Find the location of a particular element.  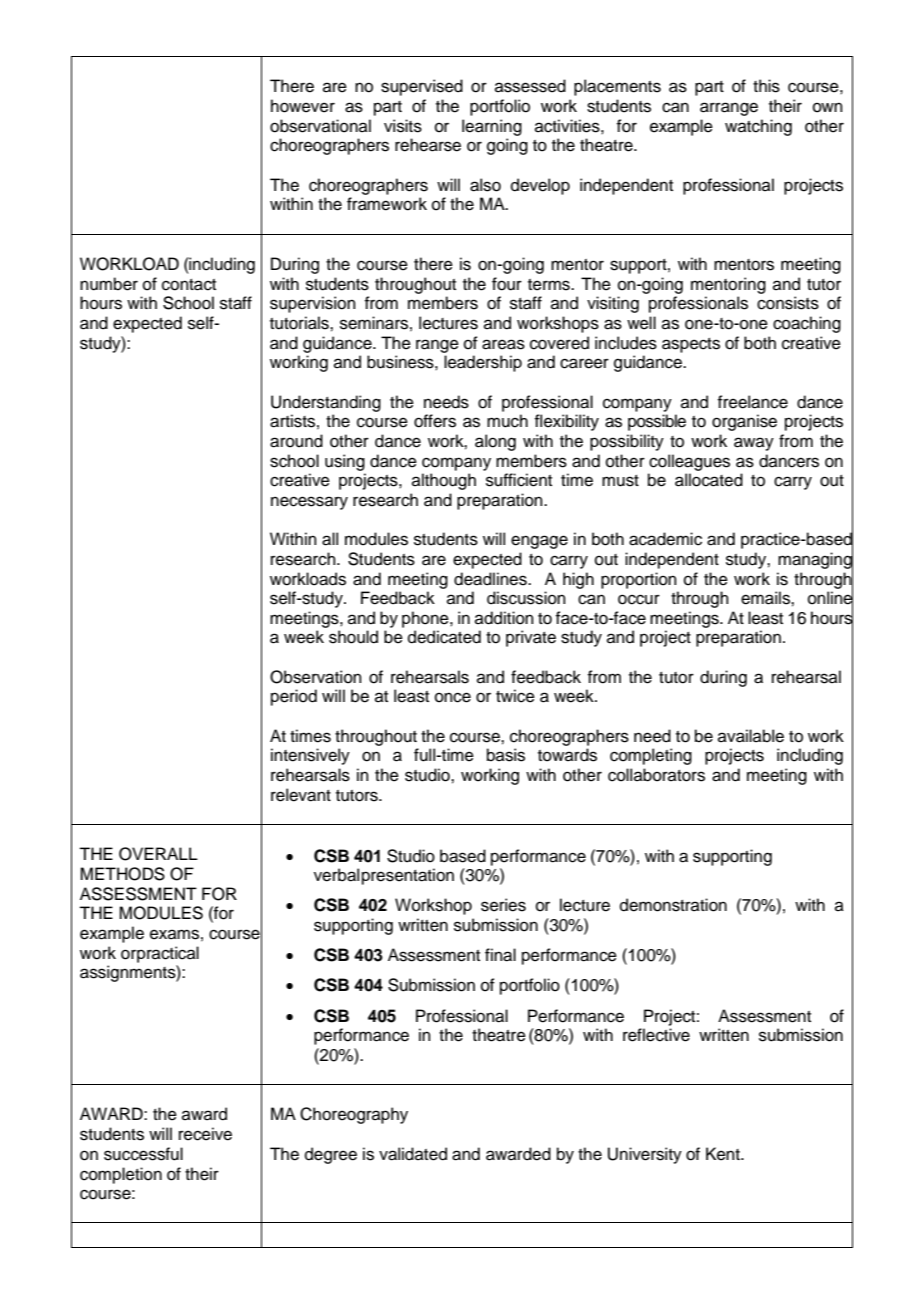

period is located at coordinates (294, 697).
